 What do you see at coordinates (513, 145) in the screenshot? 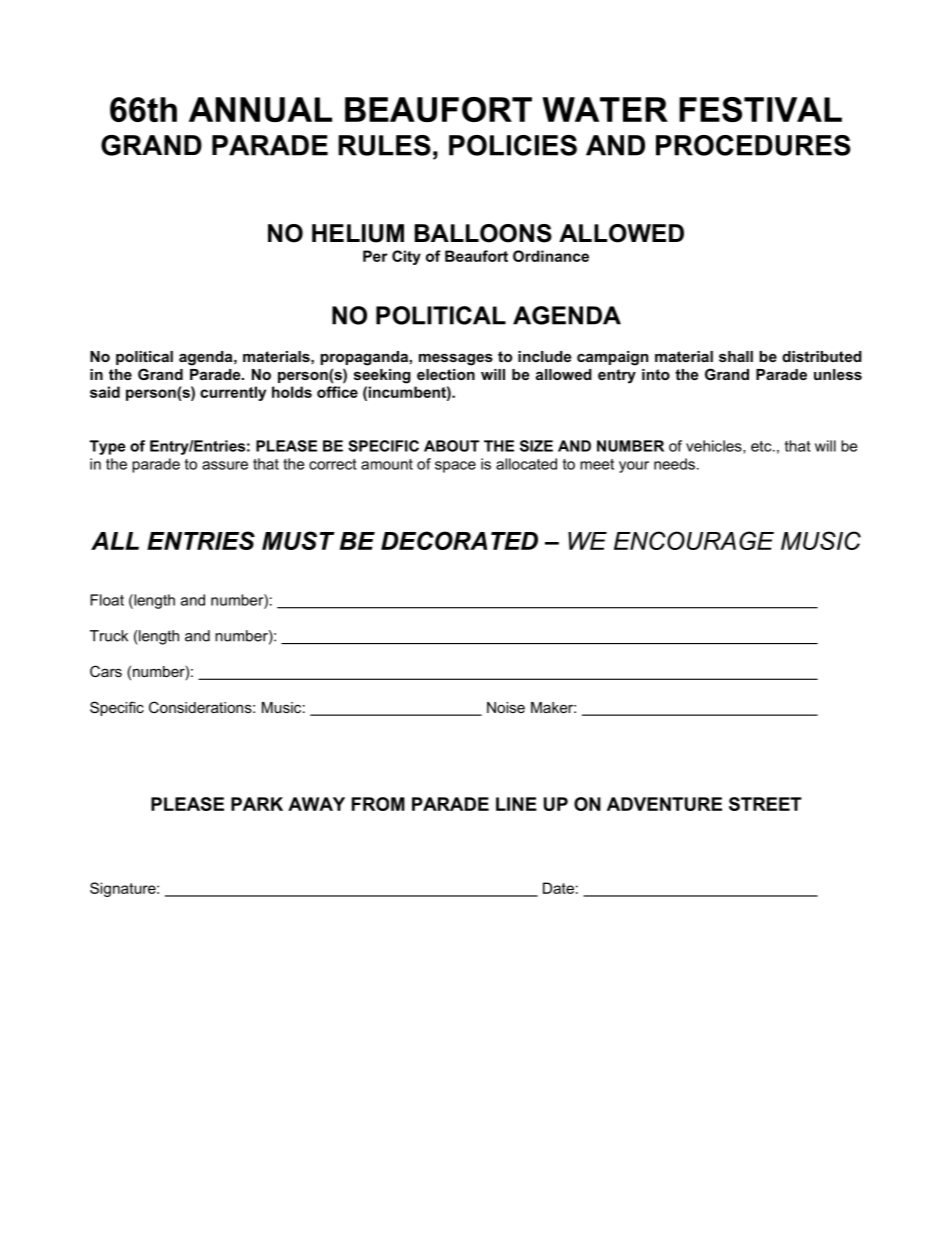
I see `POLICIES` at bounding box center [513, 145].
